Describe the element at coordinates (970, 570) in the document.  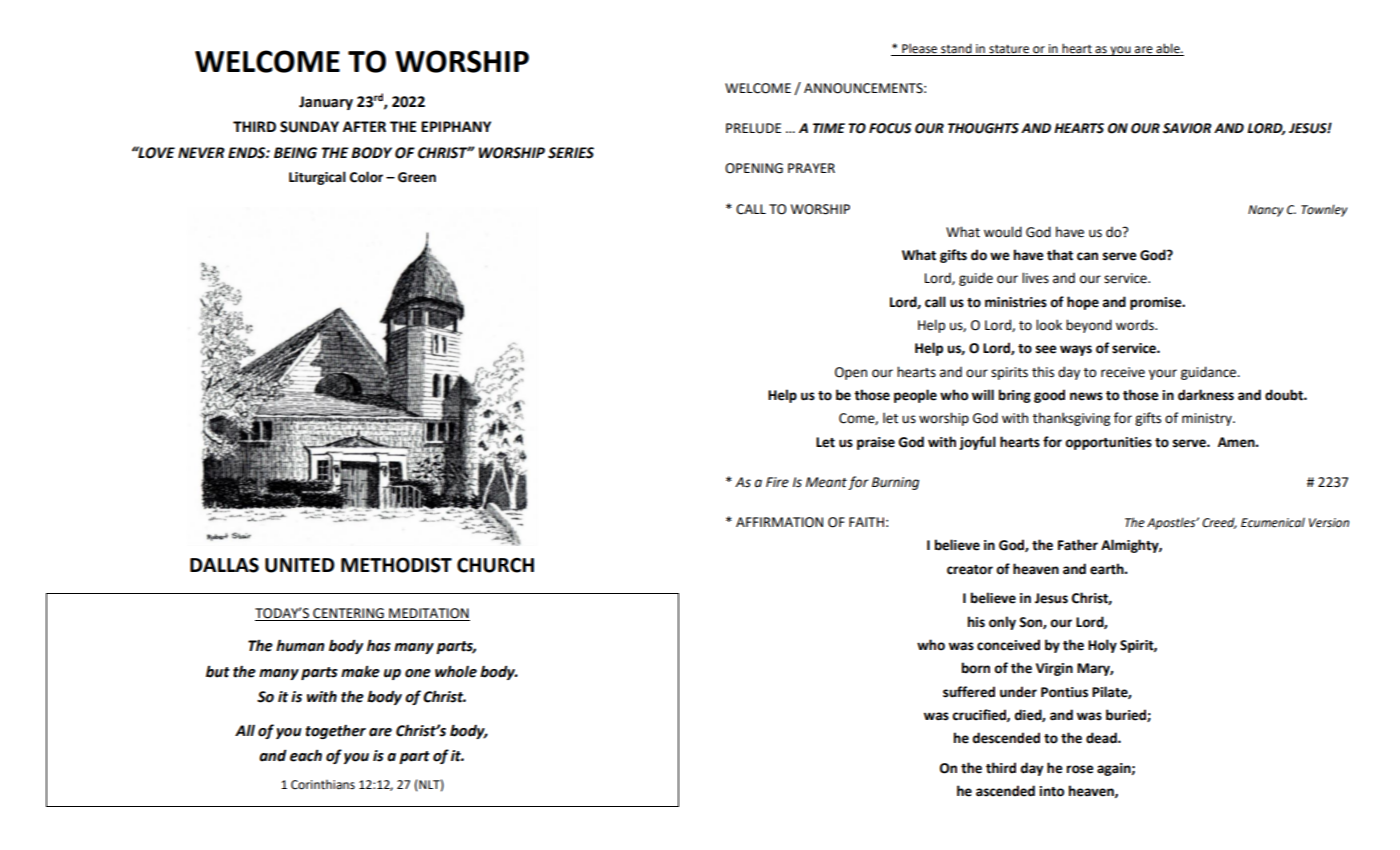
I see `creator` at that location.
